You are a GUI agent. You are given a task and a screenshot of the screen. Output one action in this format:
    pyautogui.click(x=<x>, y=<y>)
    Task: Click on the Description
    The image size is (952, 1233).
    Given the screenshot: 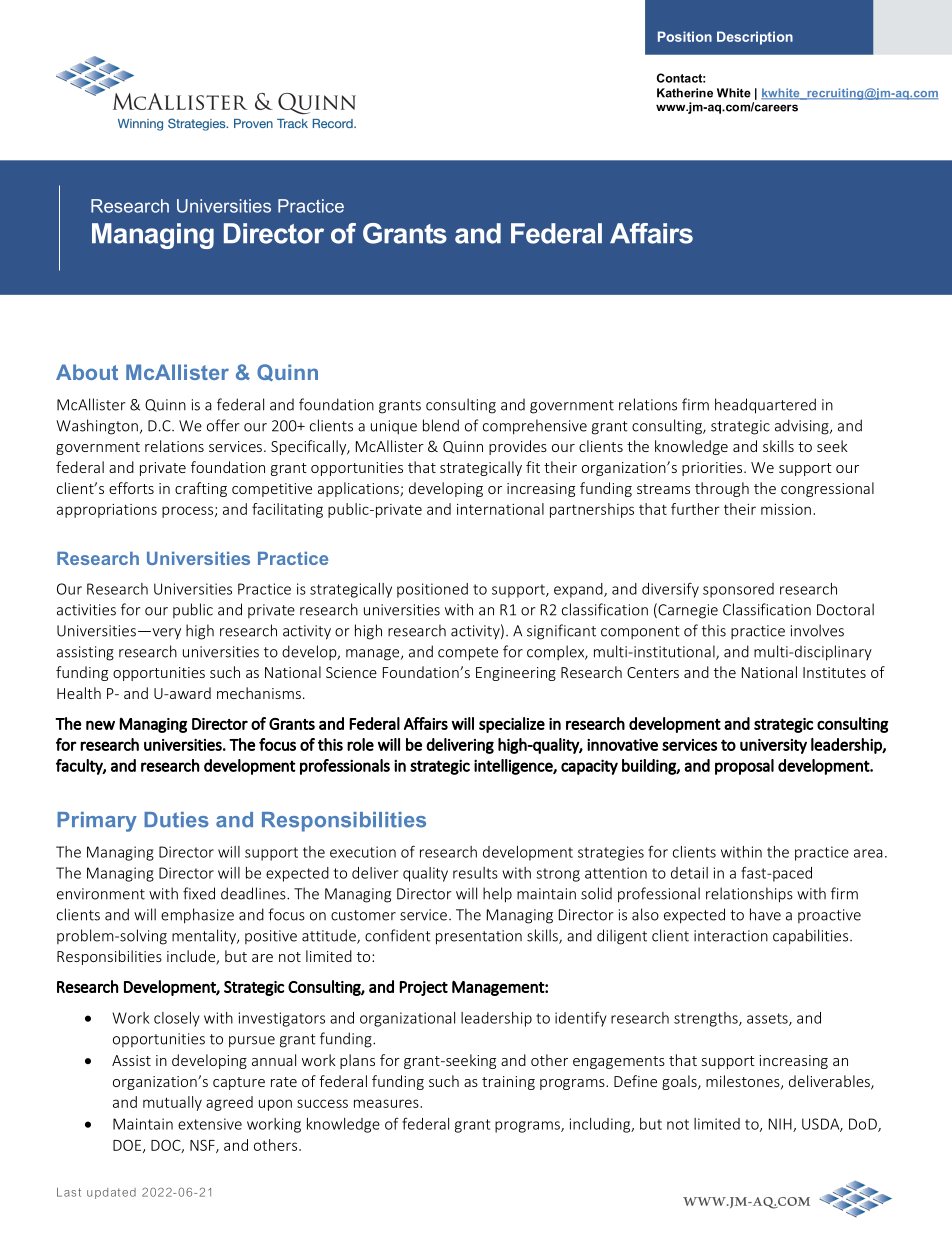 What is the action you would take?
    pyautogui.click(x=755, y=38)
